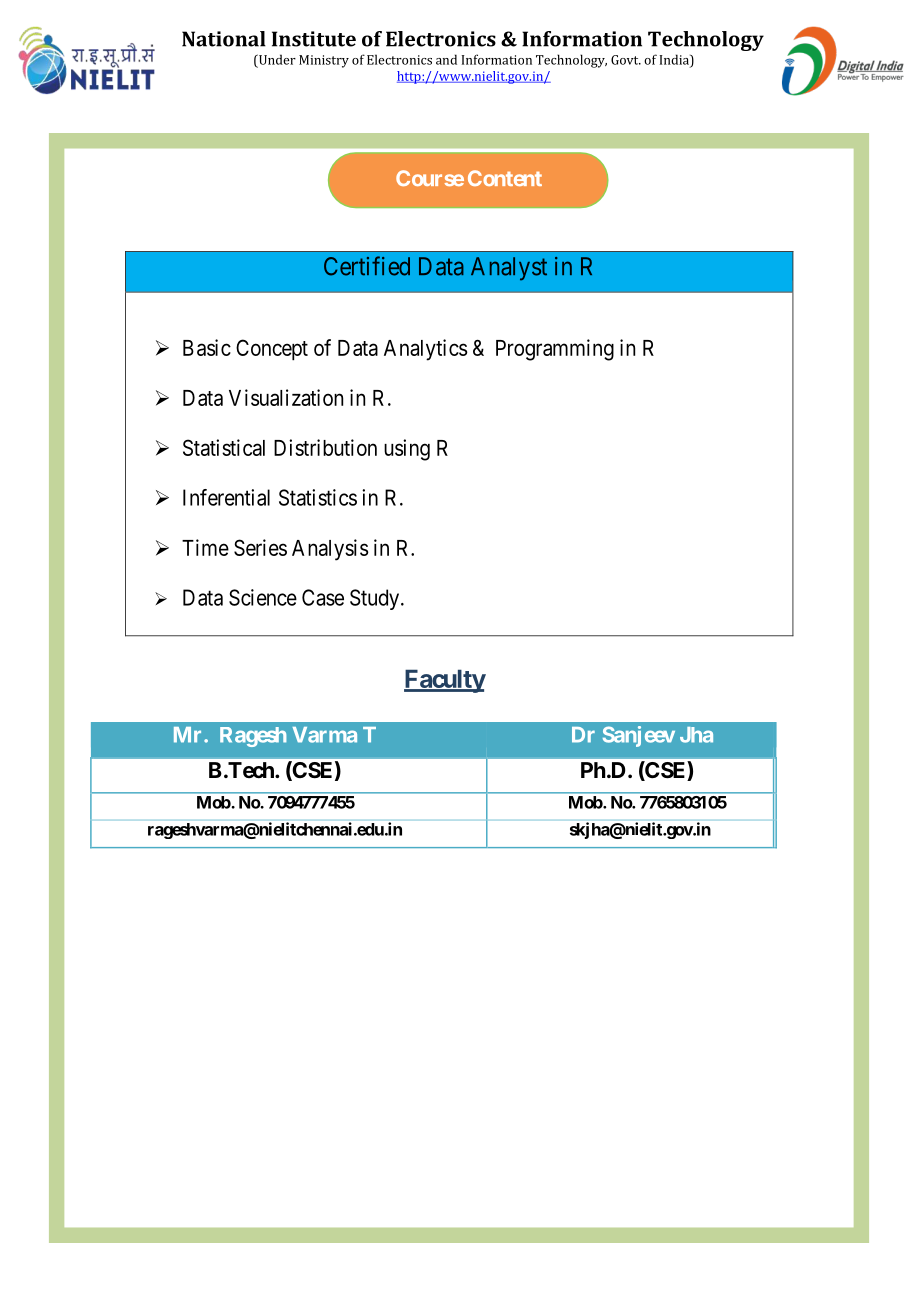 The height and width of the screenshot is (1307, 924). What do you see at coordinates (446, 59) in the screenshot?
I see `and` at bounding box center [446, 59].
